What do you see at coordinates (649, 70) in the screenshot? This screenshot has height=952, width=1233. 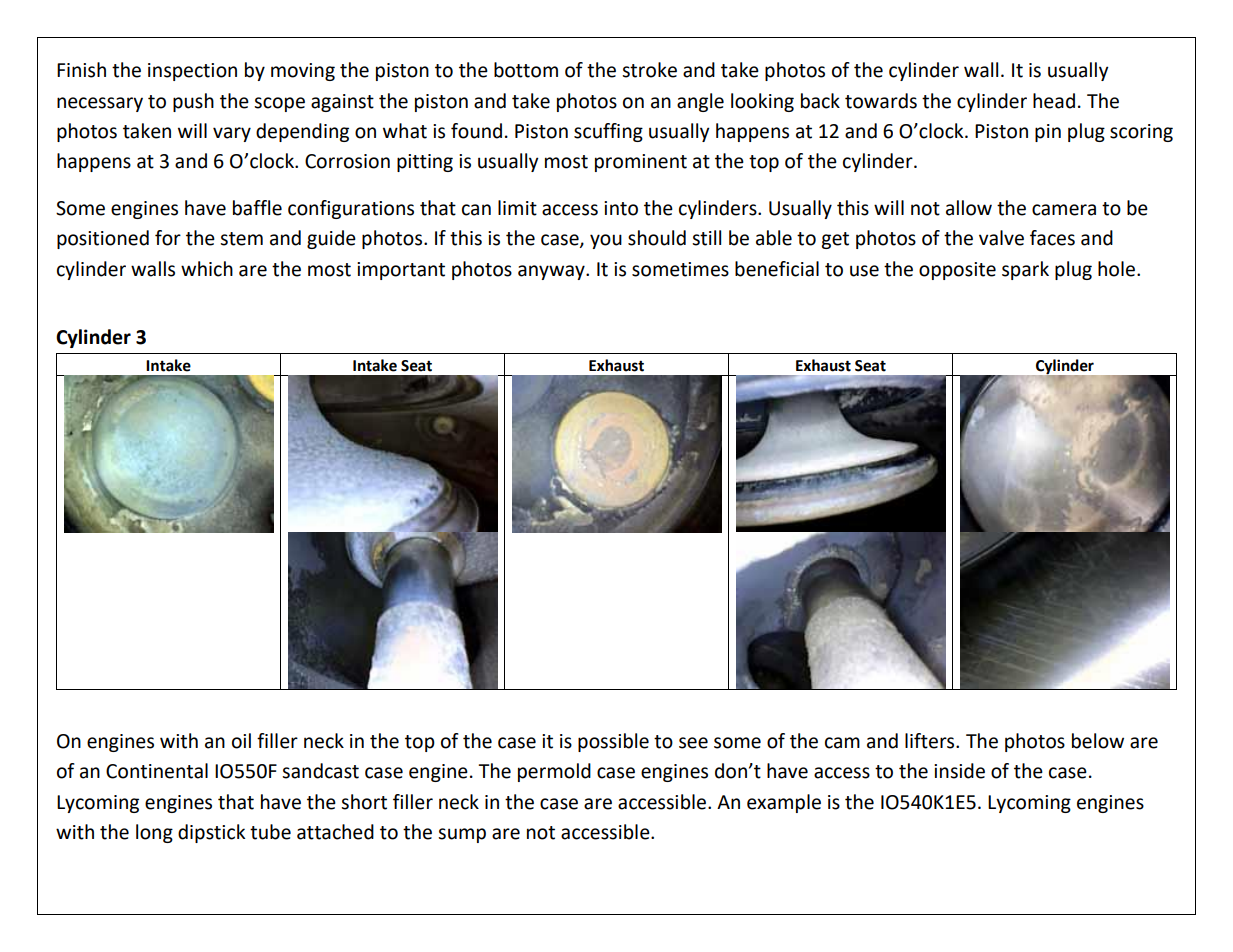 I see `stroke` at bounding box center [649, 70].
